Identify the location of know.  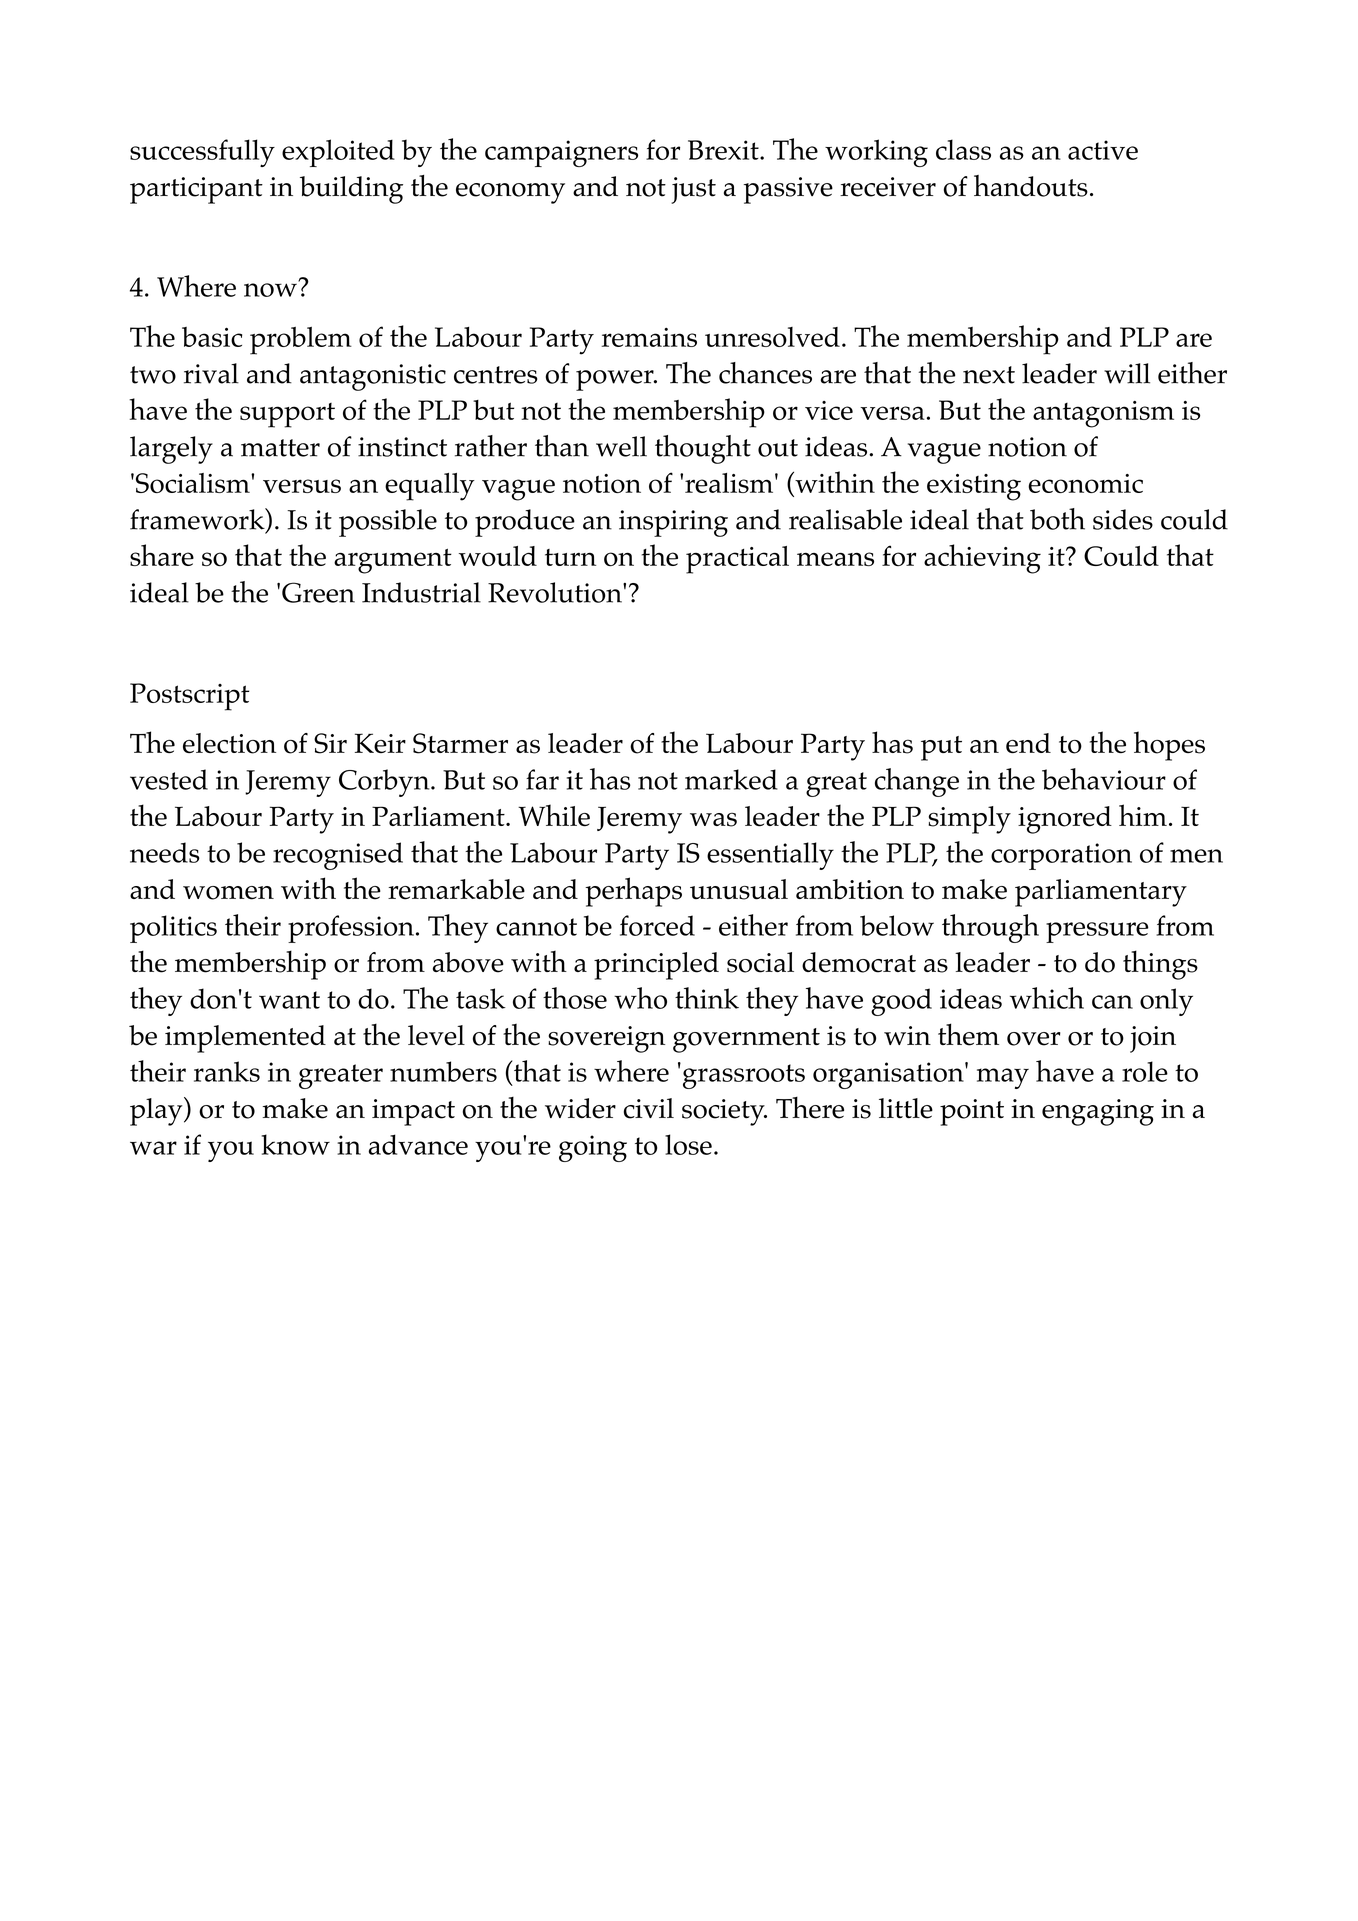
(296, 1144).
